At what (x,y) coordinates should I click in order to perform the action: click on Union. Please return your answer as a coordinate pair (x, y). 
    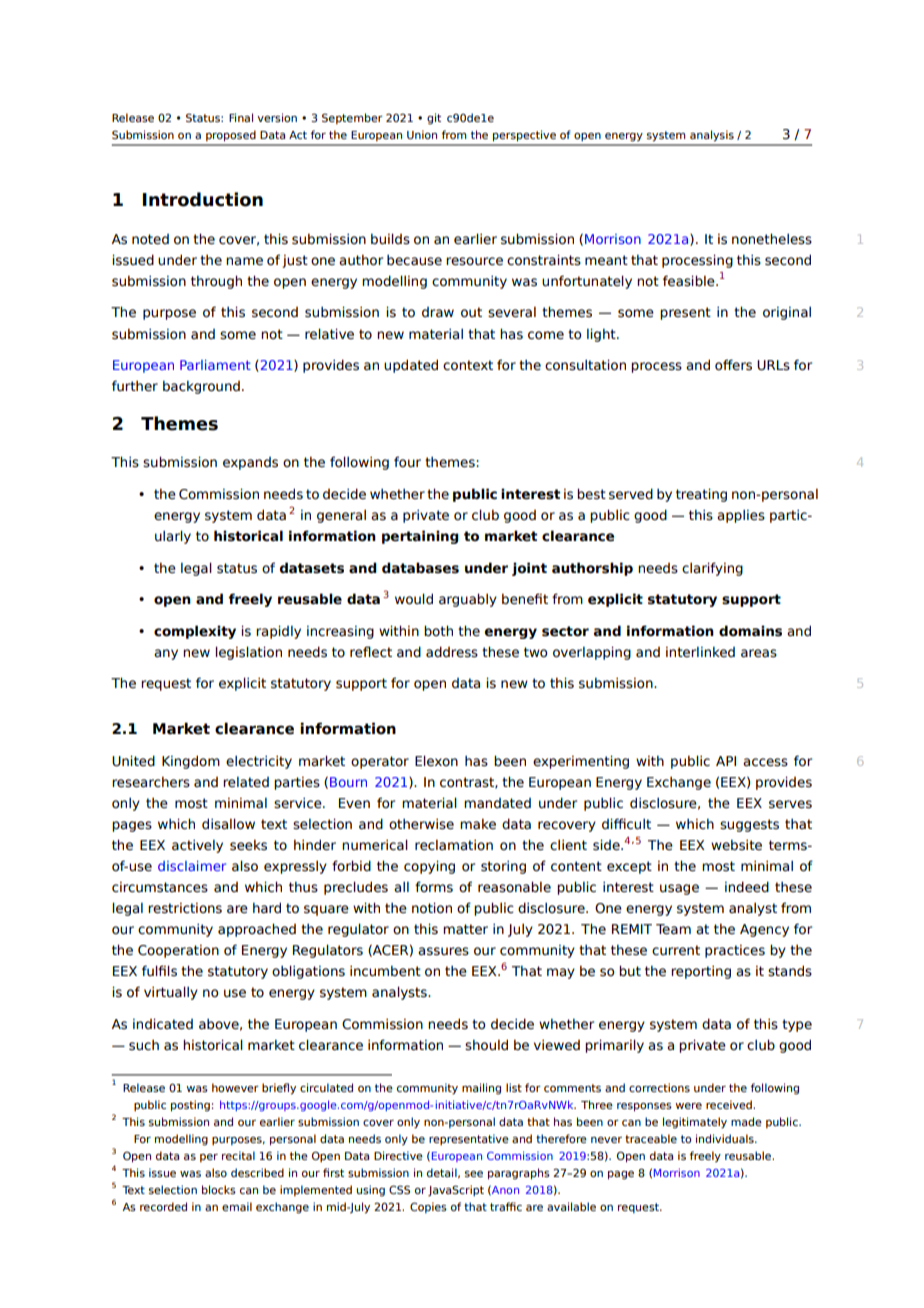
    Looking at the image, I should click on (422, 134).
